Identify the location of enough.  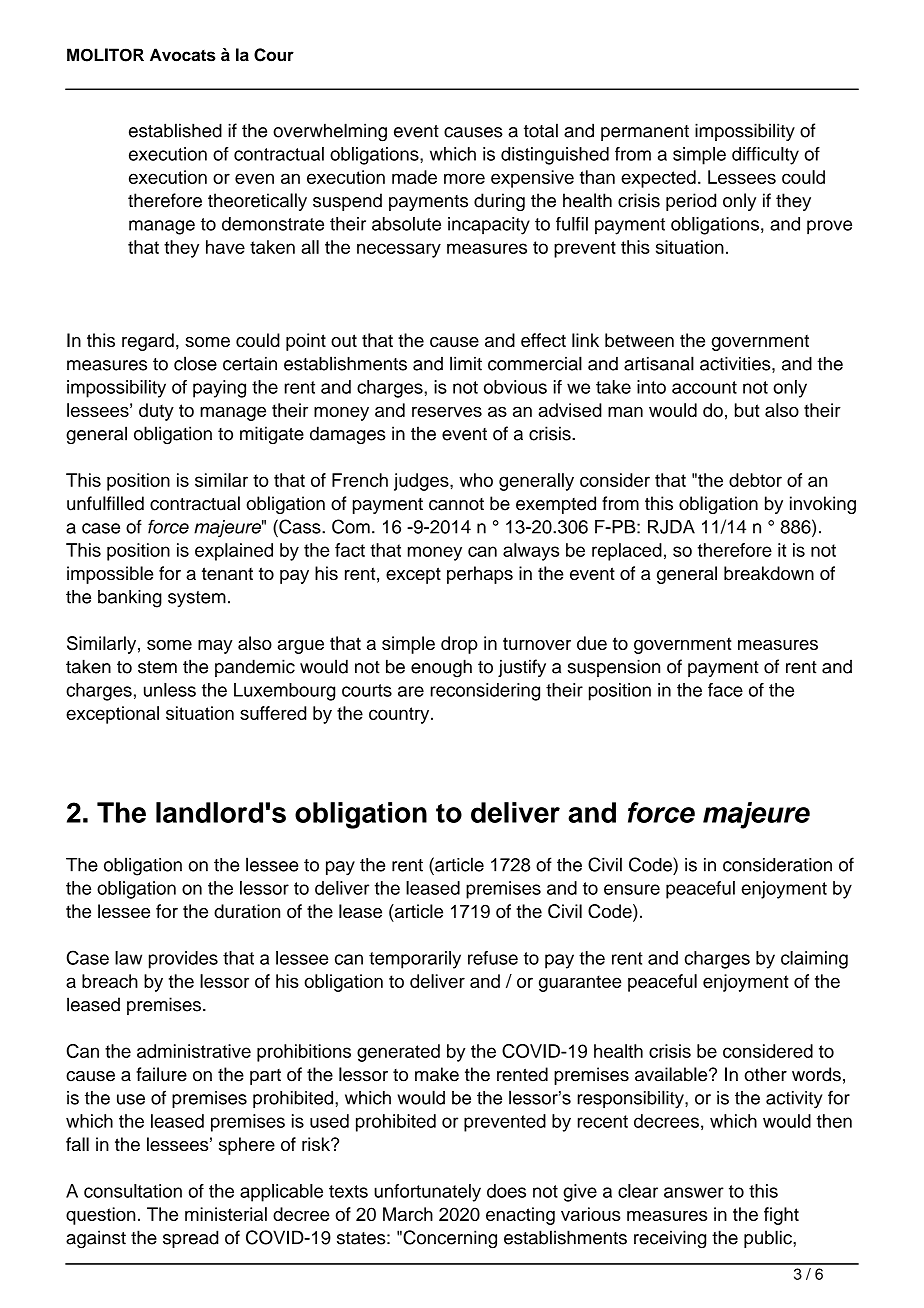
(441, 668).
